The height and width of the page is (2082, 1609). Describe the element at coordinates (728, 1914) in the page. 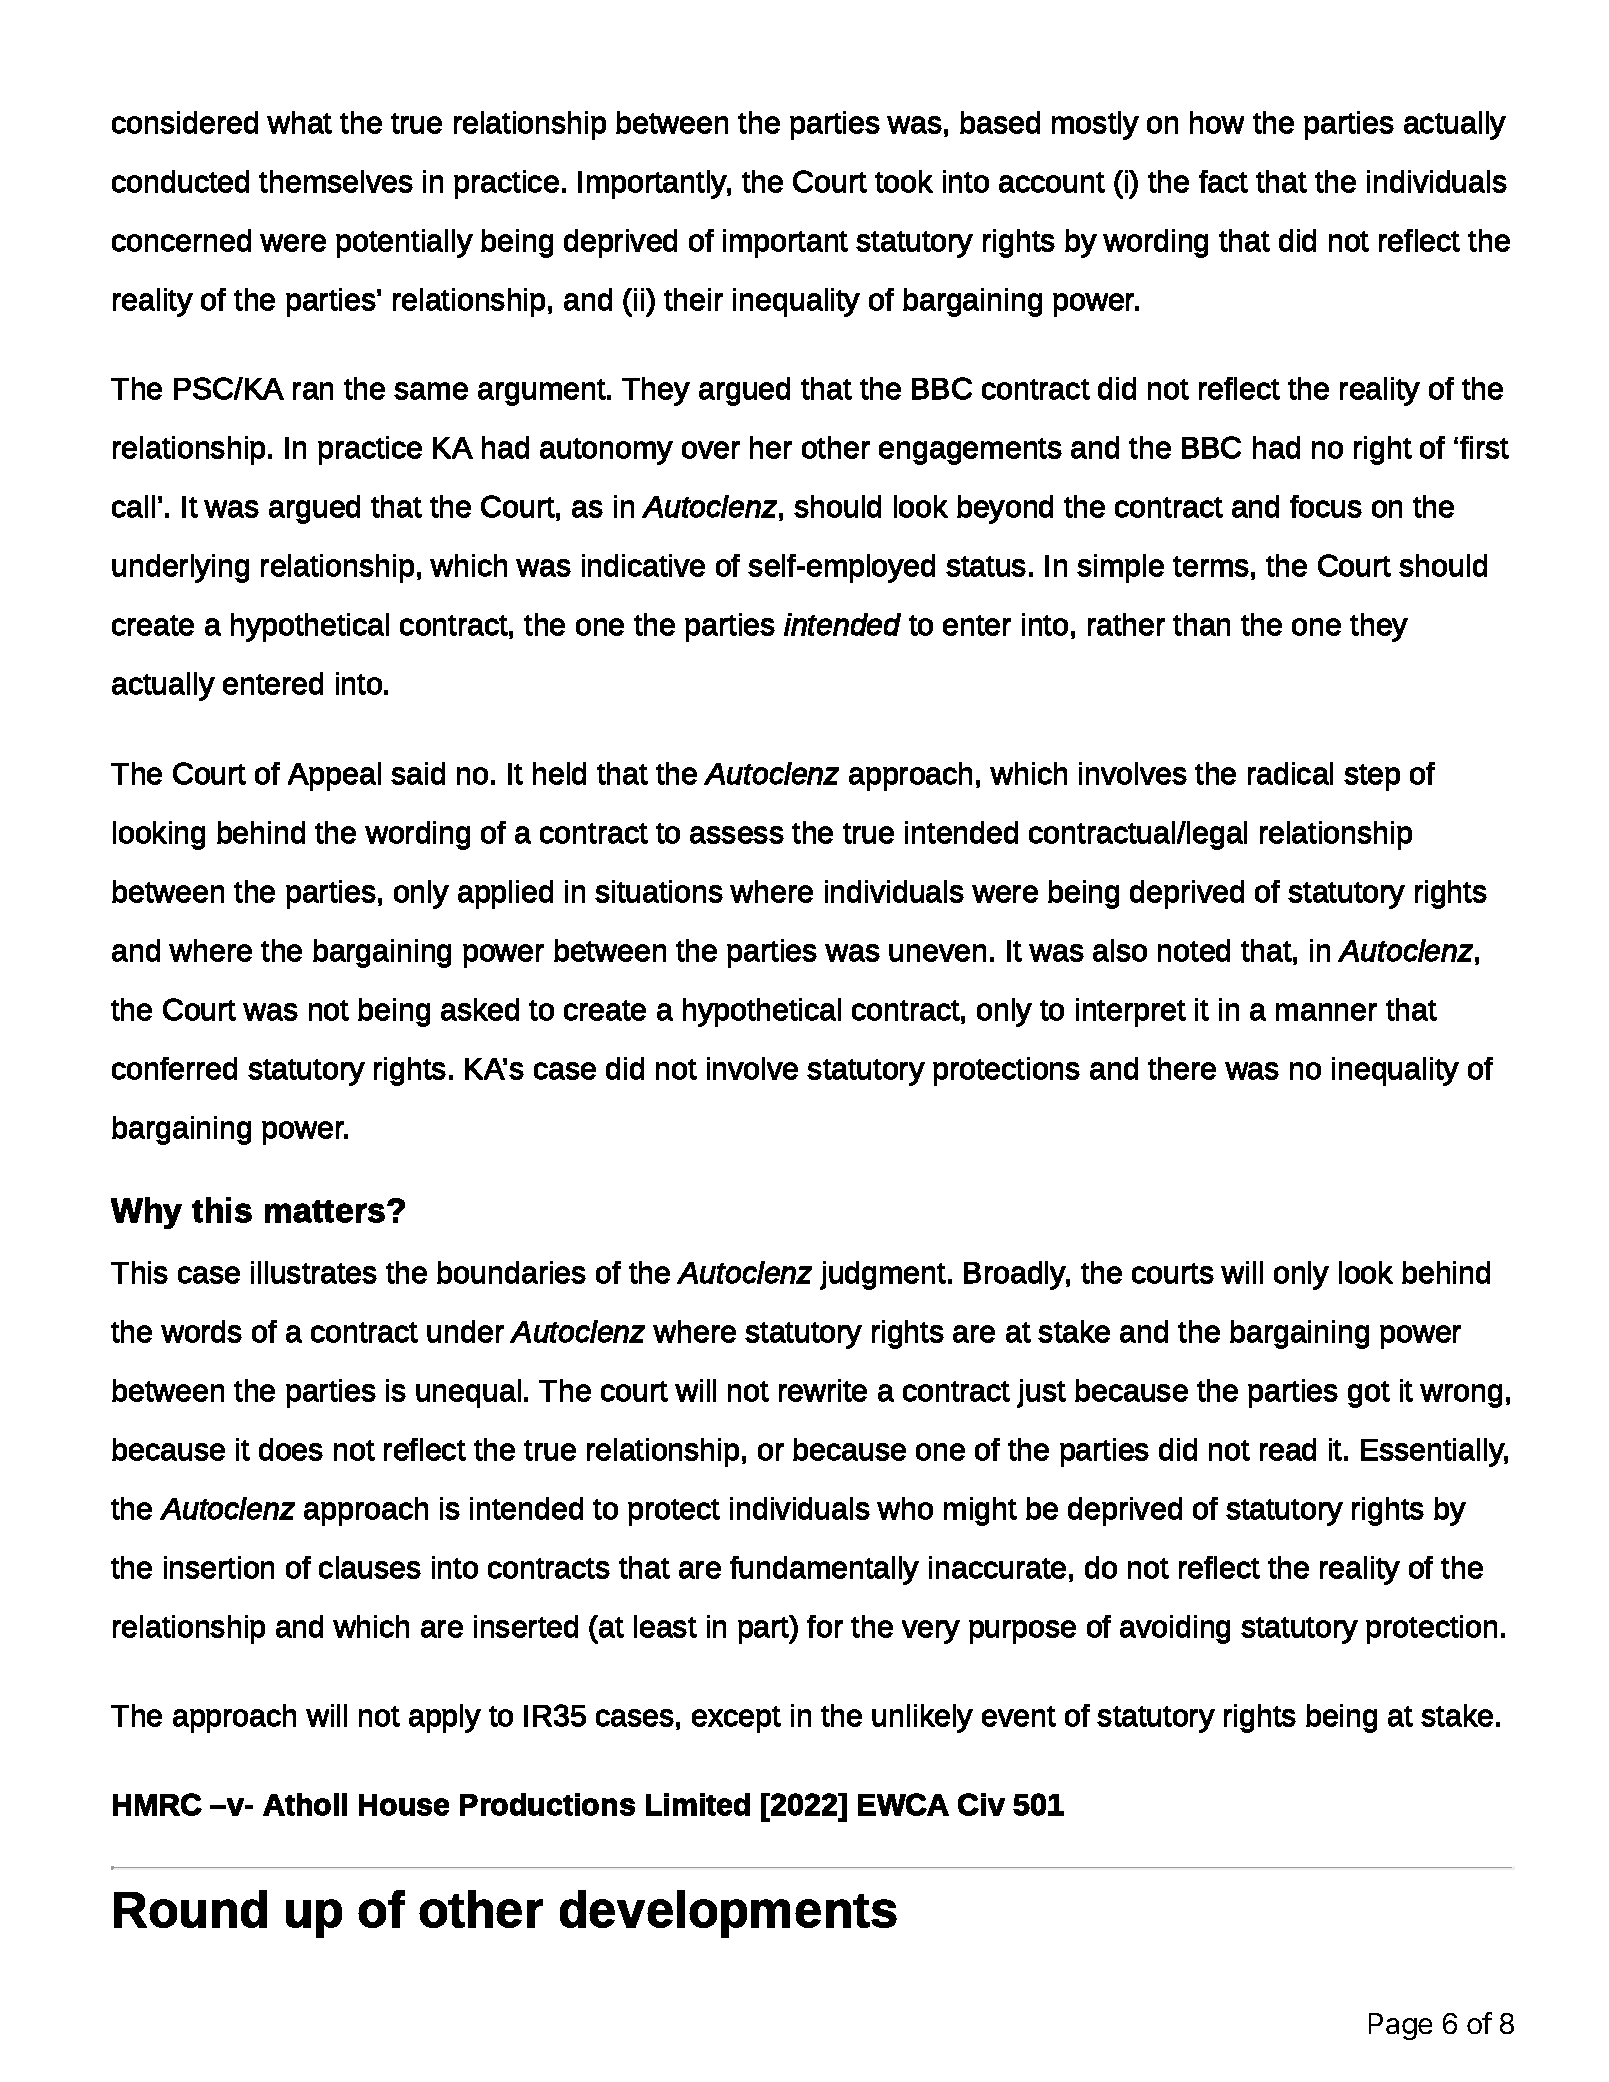

I see `developments` at that location.
